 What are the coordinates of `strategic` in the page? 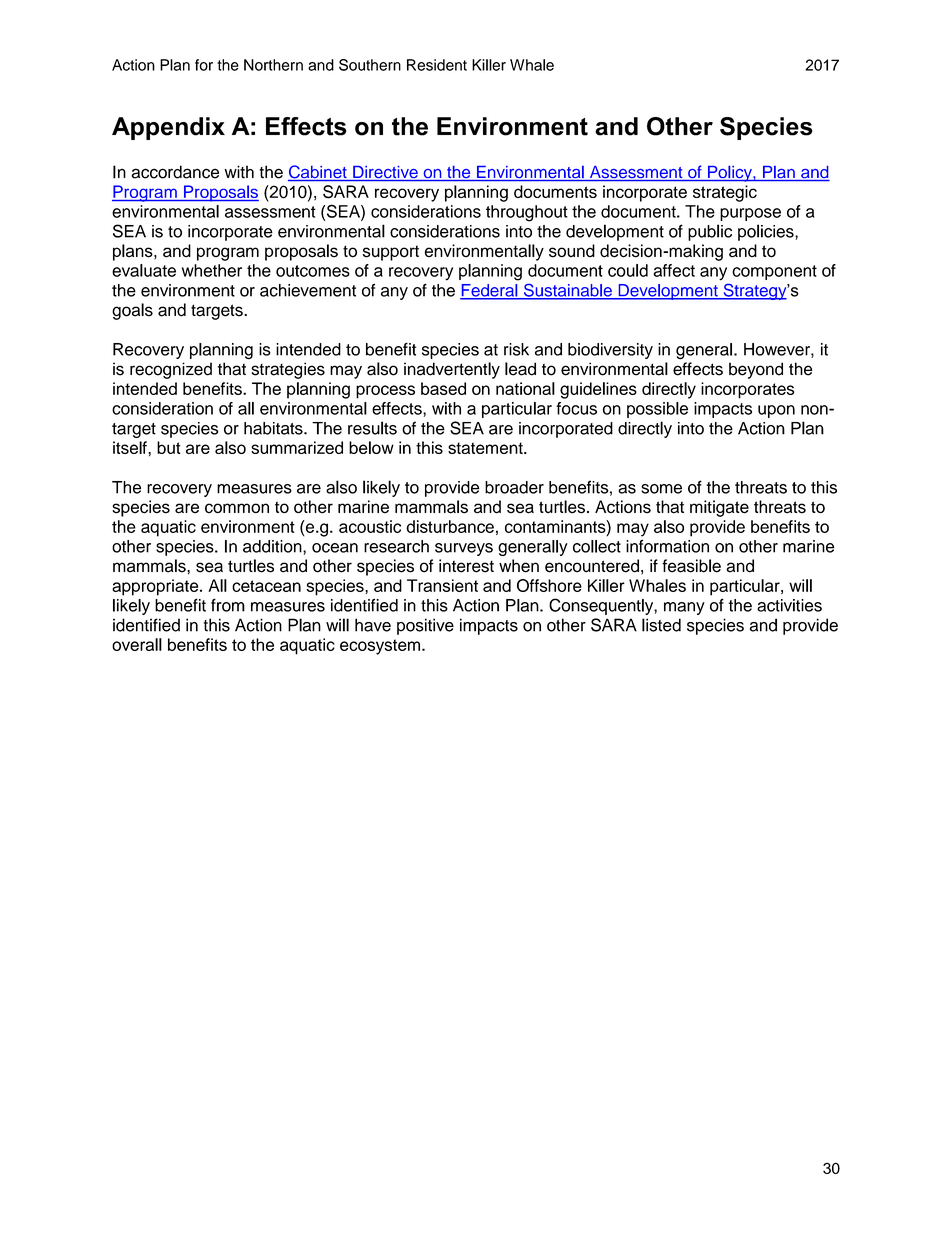 It's located at (725, 193).
